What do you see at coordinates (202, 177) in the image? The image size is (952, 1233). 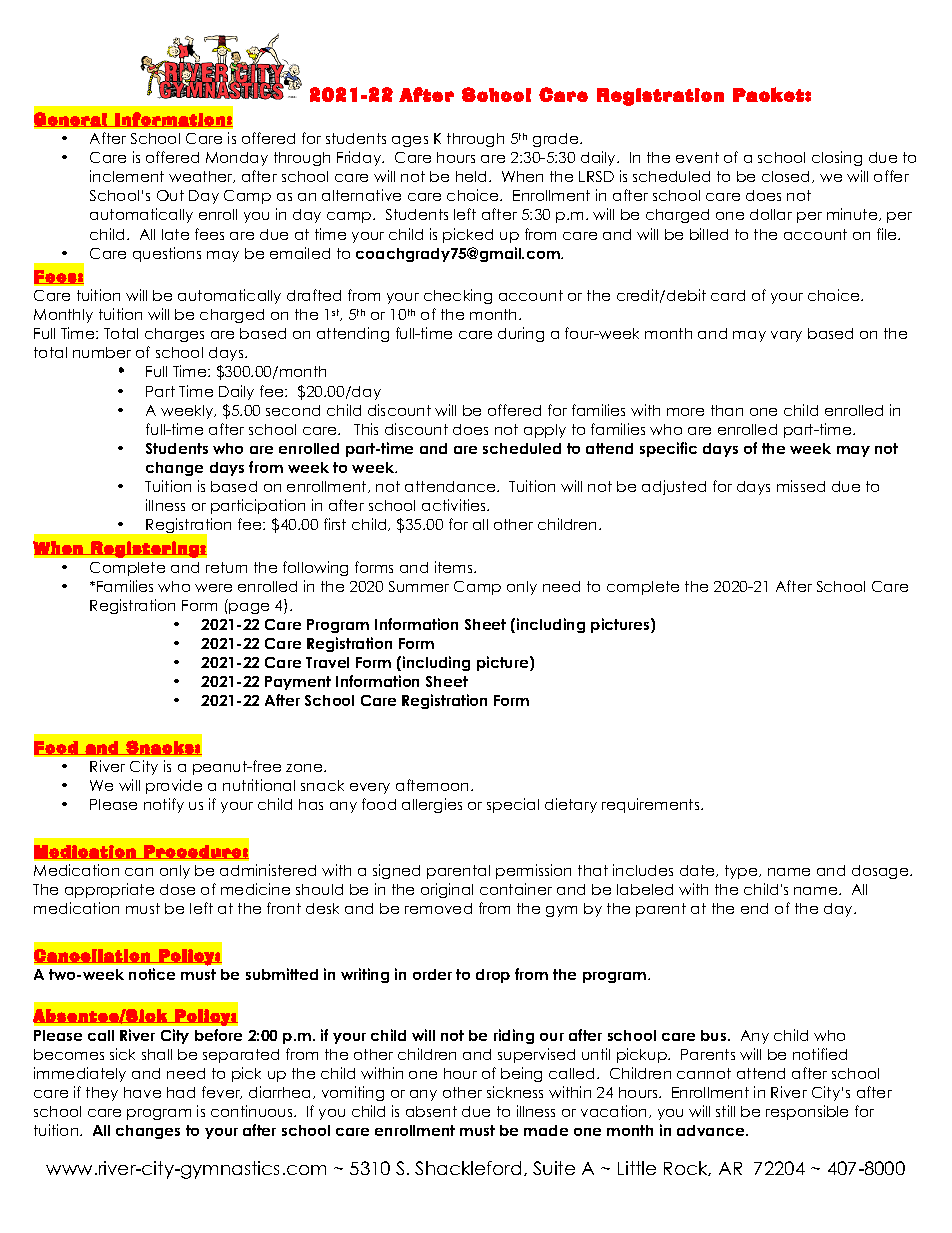 I see `weather` at bounding box center [202, 177].
